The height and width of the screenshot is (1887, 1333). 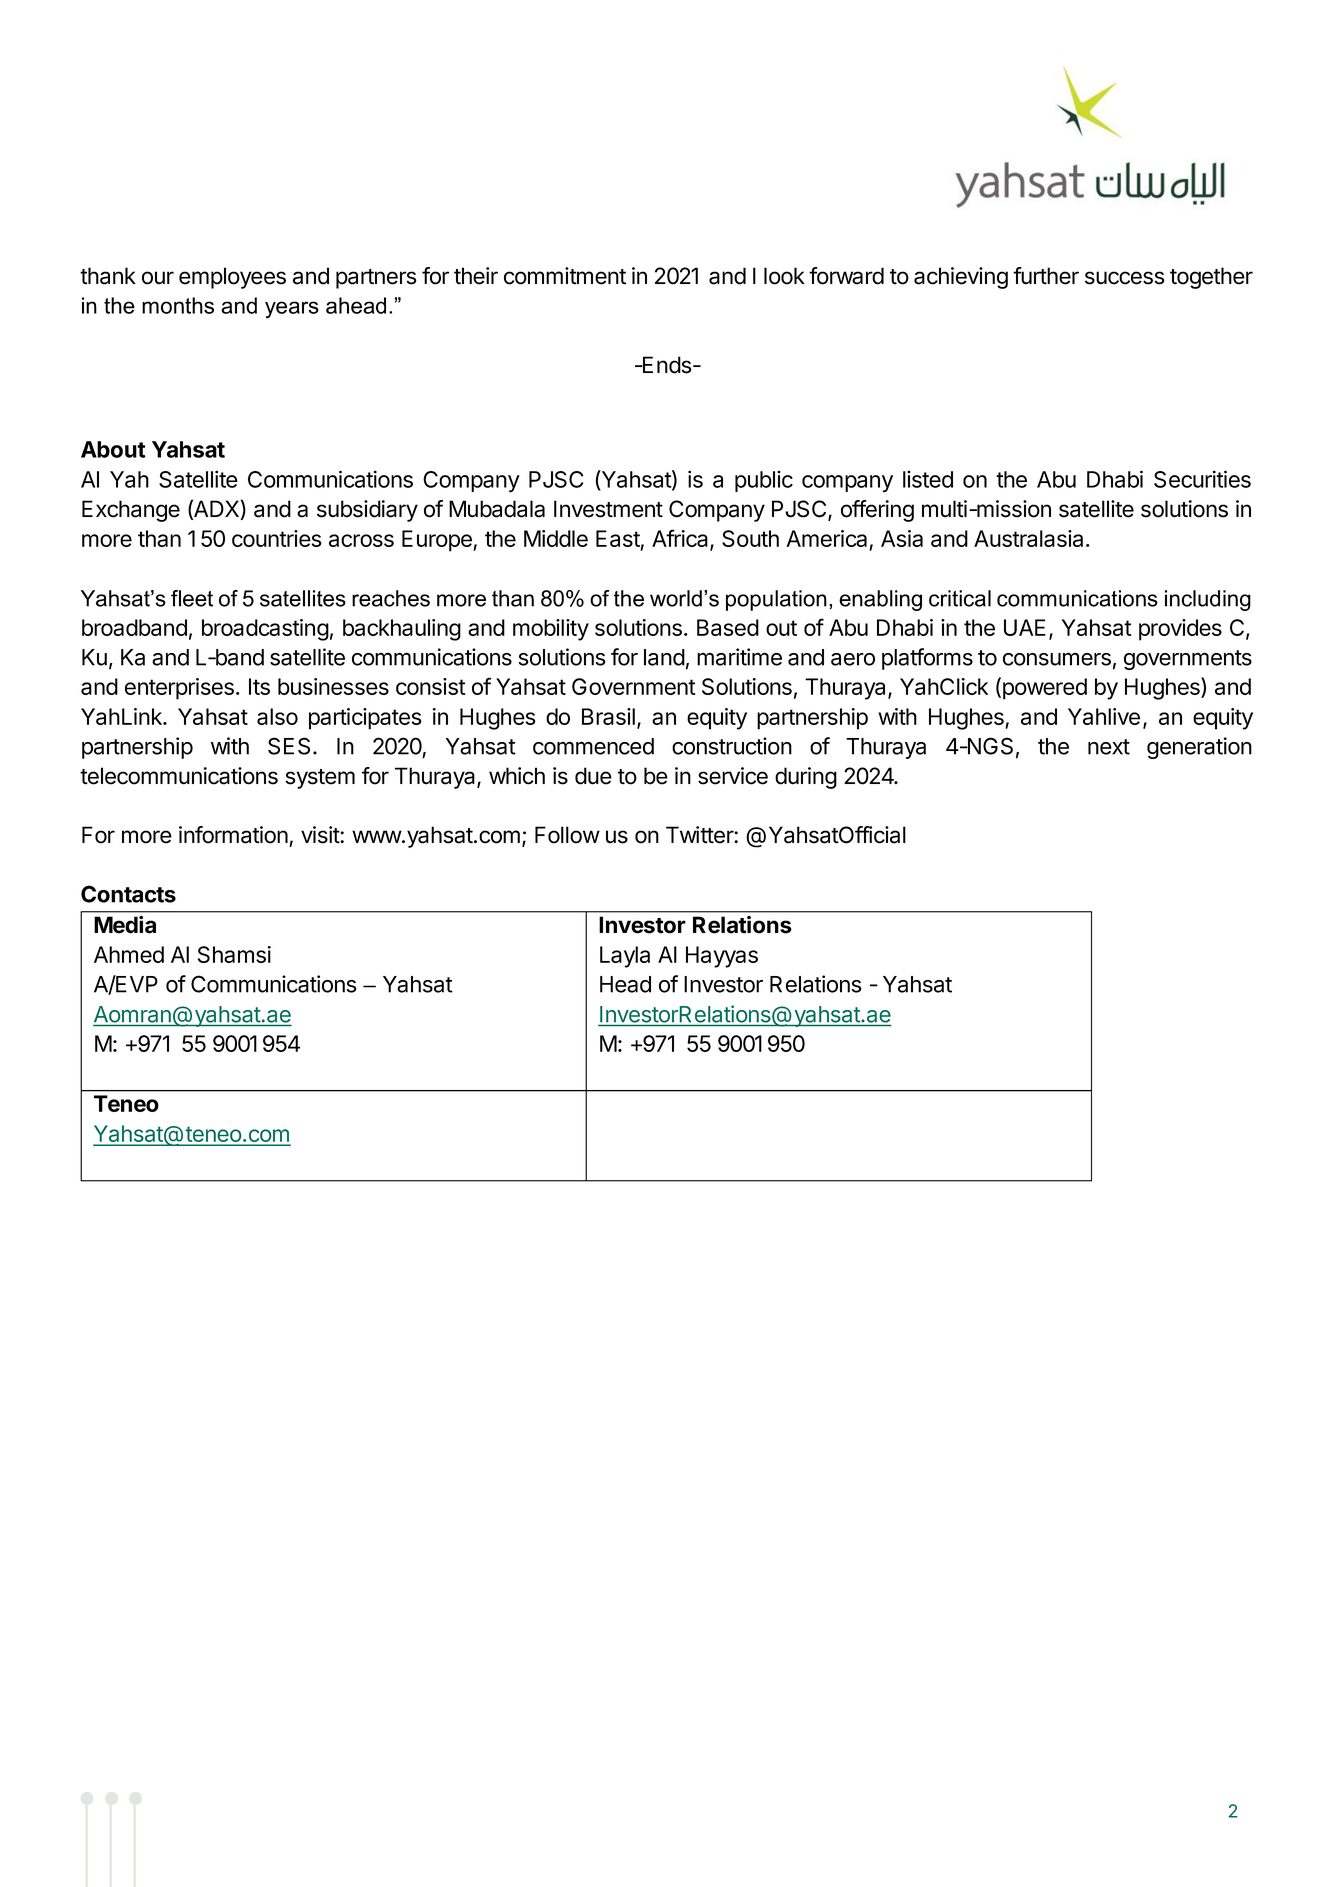 What do you see at coordinates (292, 310) in the screenshot?
I see `years` at bounding box center [292, 310].
